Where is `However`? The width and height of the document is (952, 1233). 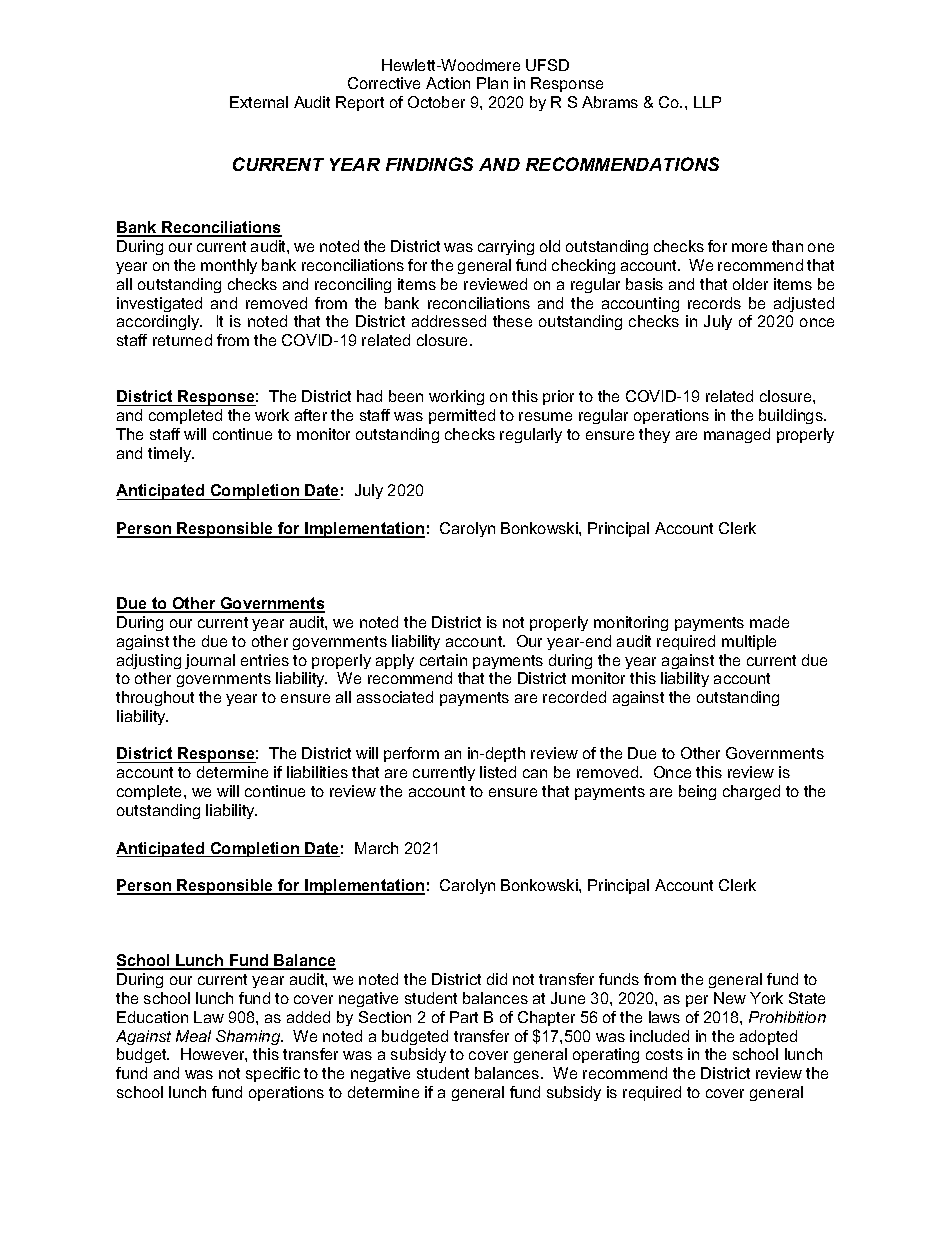 However is located at coordinates (214, 1055).
